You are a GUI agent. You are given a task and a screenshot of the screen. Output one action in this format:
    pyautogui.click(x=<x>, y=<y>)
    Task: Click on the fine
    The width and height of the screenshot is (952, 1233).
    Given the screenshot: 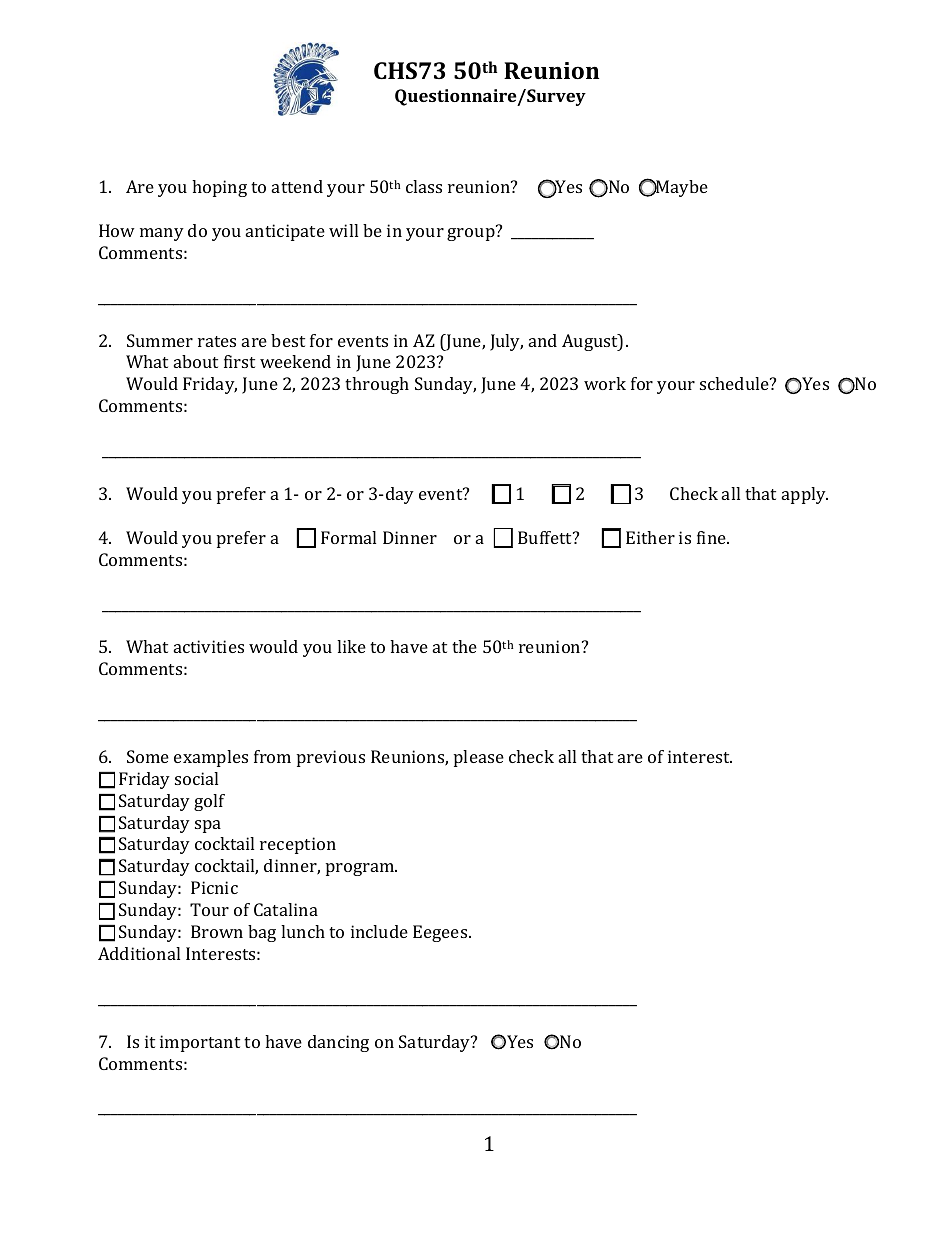 What is the action you would take?
    pyautogui.click(x=712, y=537)
